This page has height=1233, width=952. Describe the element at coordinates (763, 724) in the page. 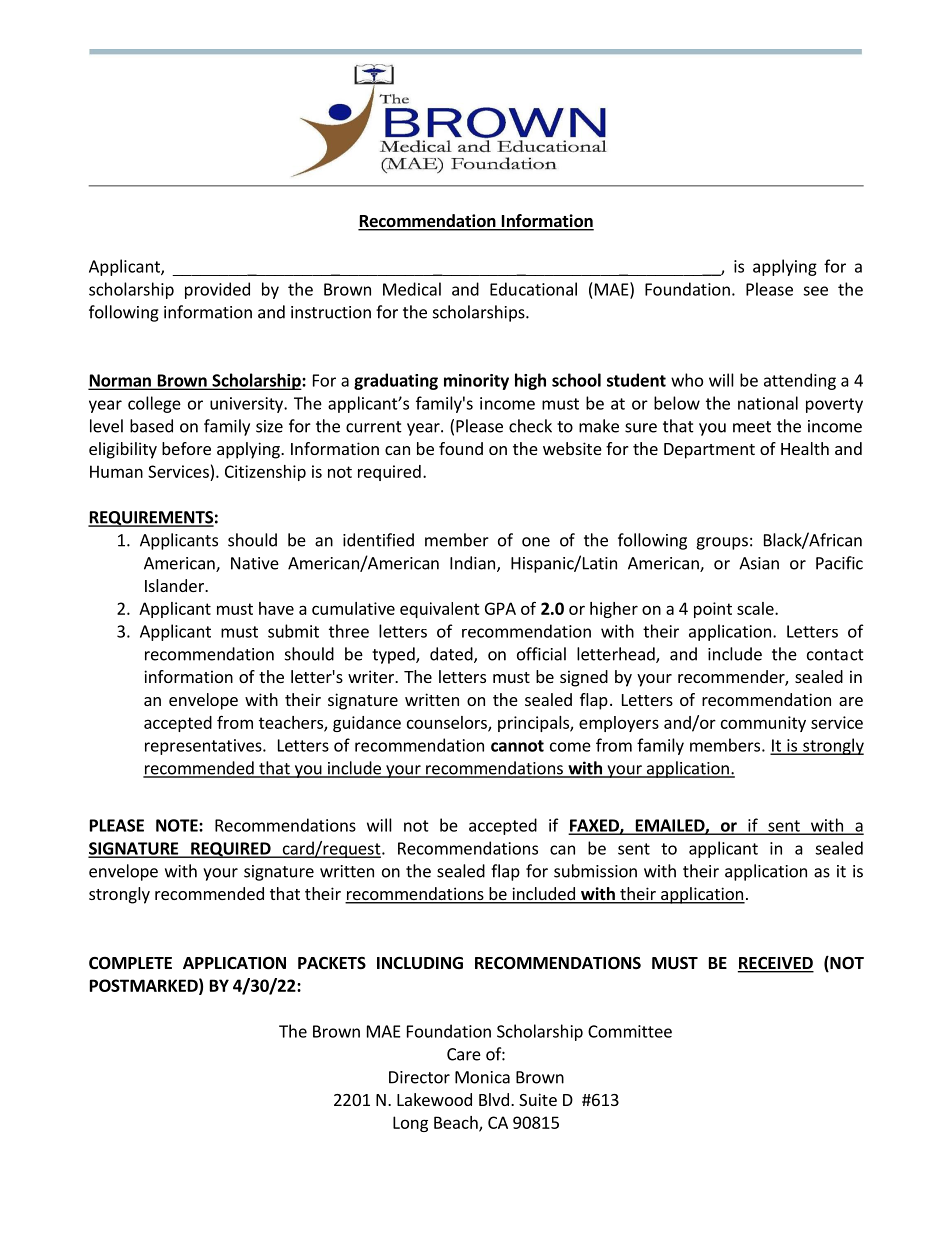

I see `community` at that location.
